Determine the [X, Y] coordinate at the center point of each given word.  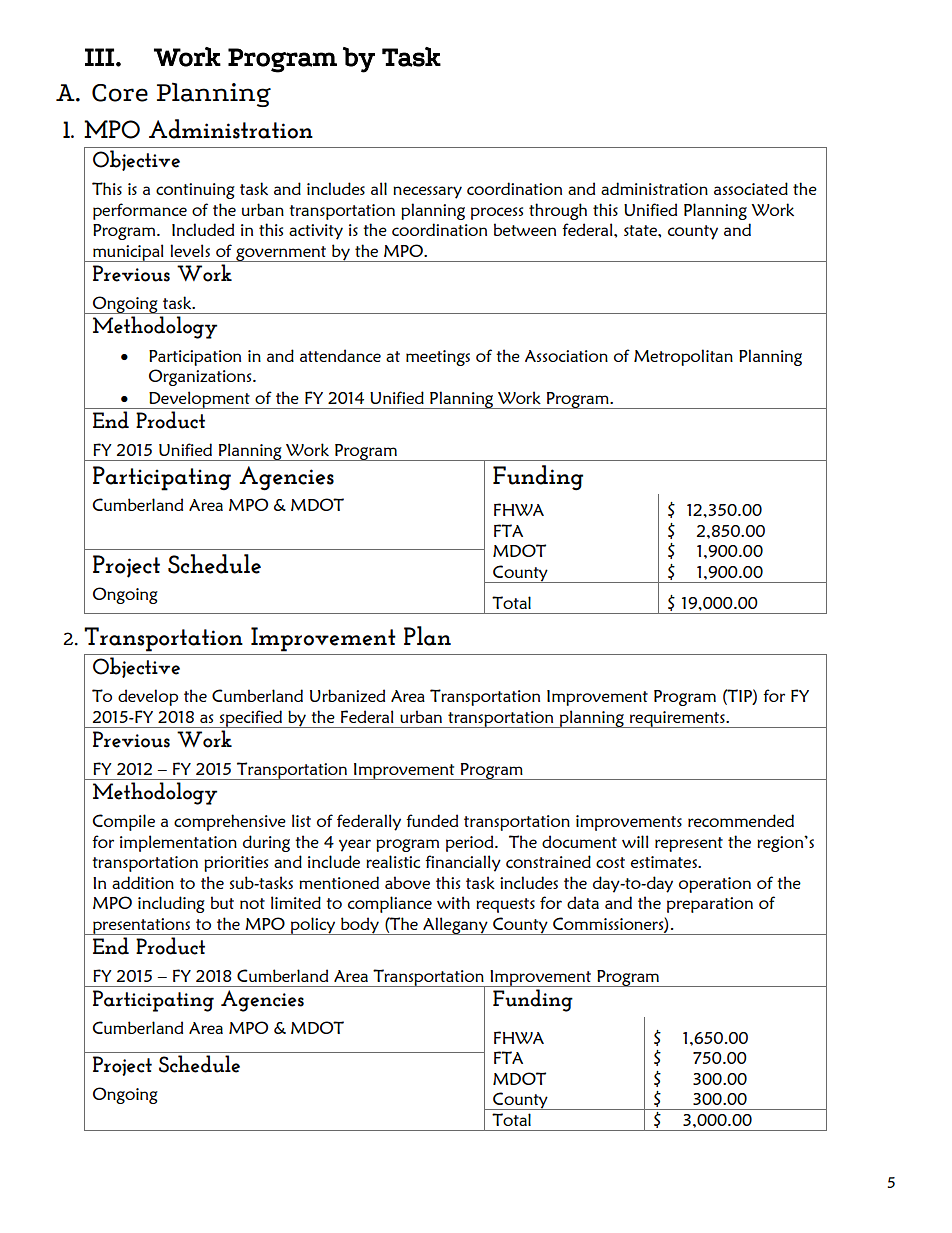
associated [751, 188]
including [171, 904]
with [453, 902]
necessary [427, 192]
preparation [710, 905]
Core [120, 93]
